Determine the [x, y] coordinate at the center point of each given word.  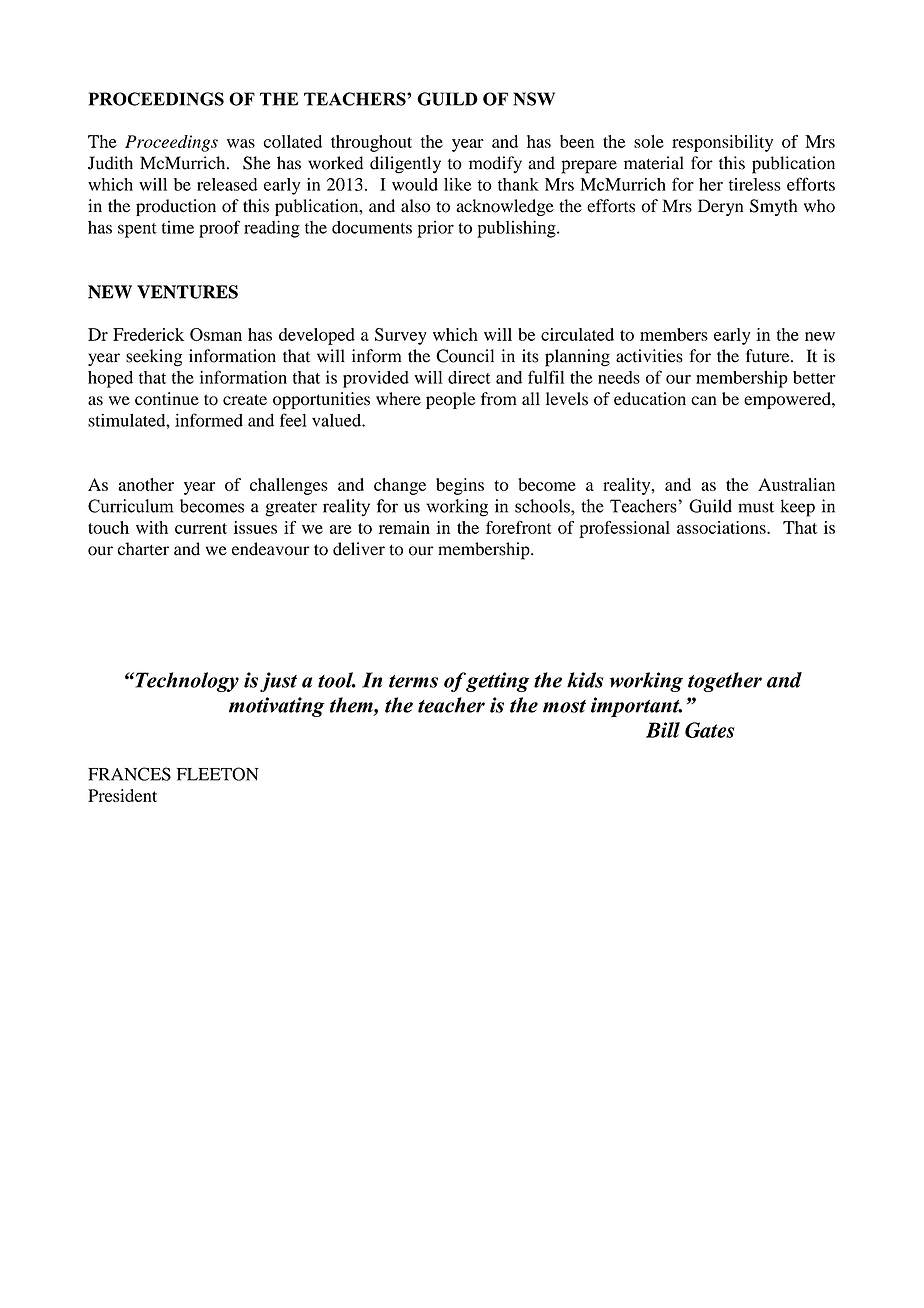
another [146, 484]
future [769, 356]
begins [460, 486]
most [564, 706]
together [725, 682]
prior [435, 229]
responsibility [722, 143]
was [241, 143]
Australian [796, 484]
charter [143, 549]
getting [497, 682]
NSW [534, 99]
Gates [709, 730]
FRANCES [129, 774]
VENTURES [187, 292]
